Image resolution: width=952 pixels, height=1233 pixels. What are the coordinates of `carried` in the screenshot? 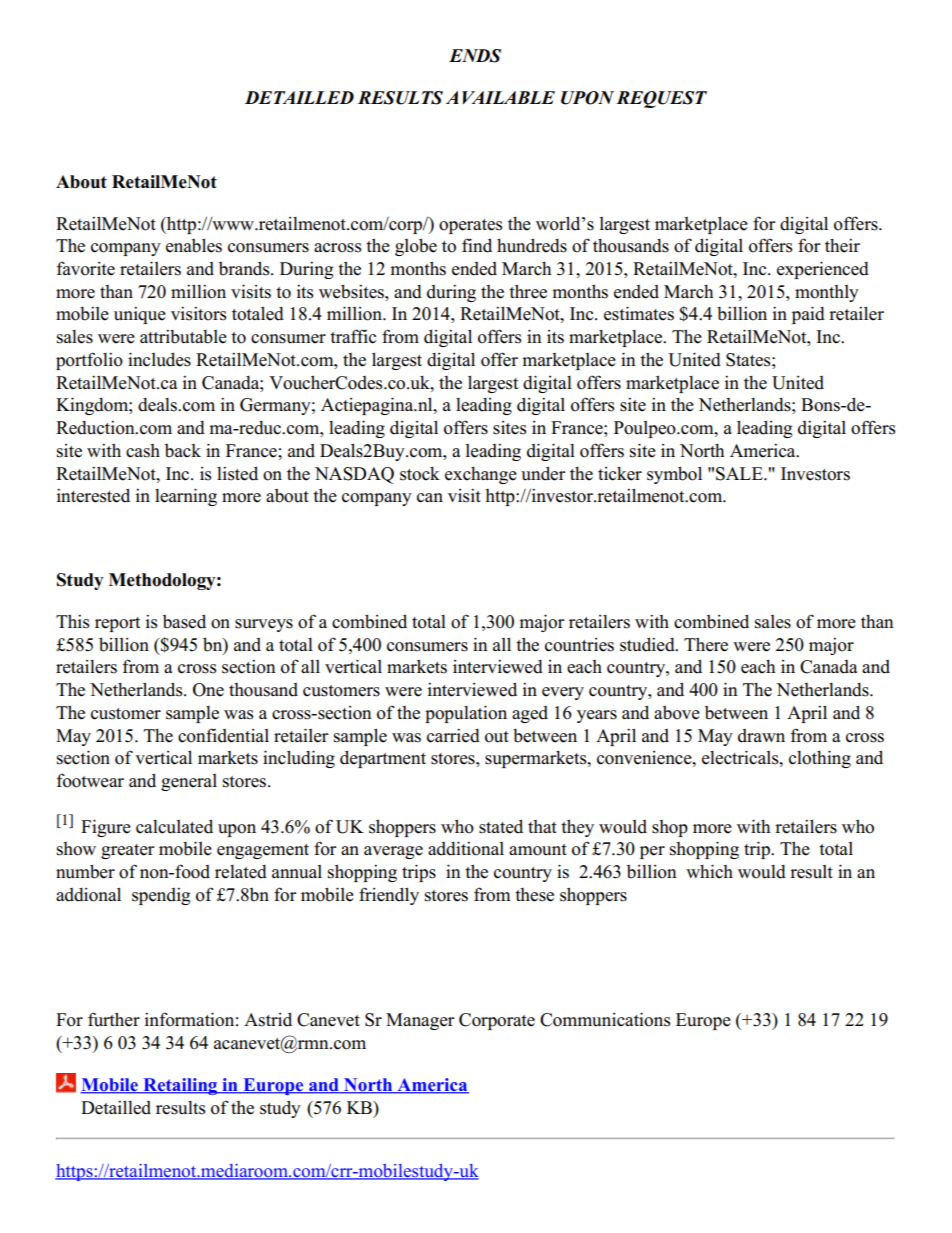 It's located at (453, 735).
